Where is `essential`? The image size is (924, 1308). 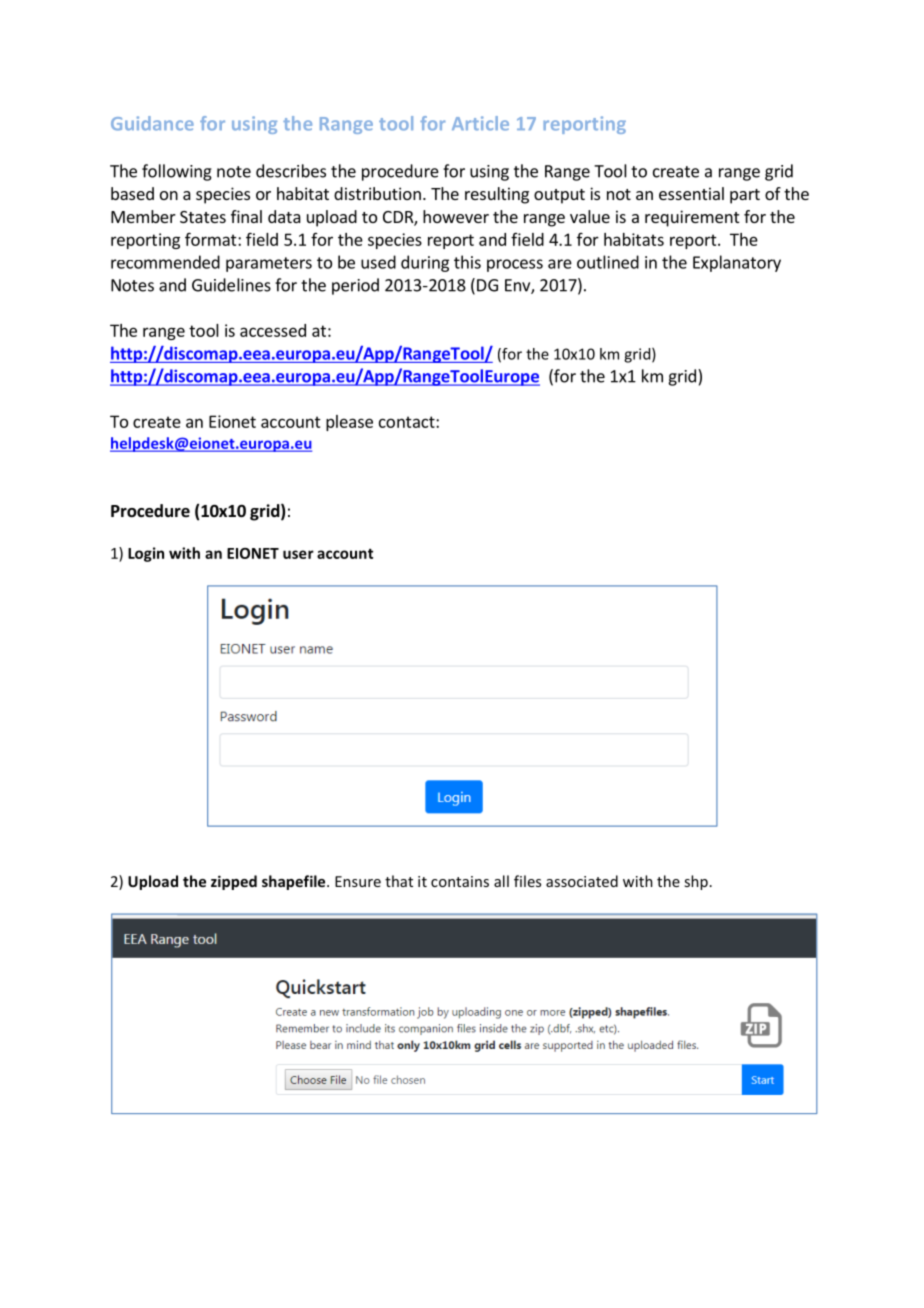 essential is located at coordinates (691, 193).
